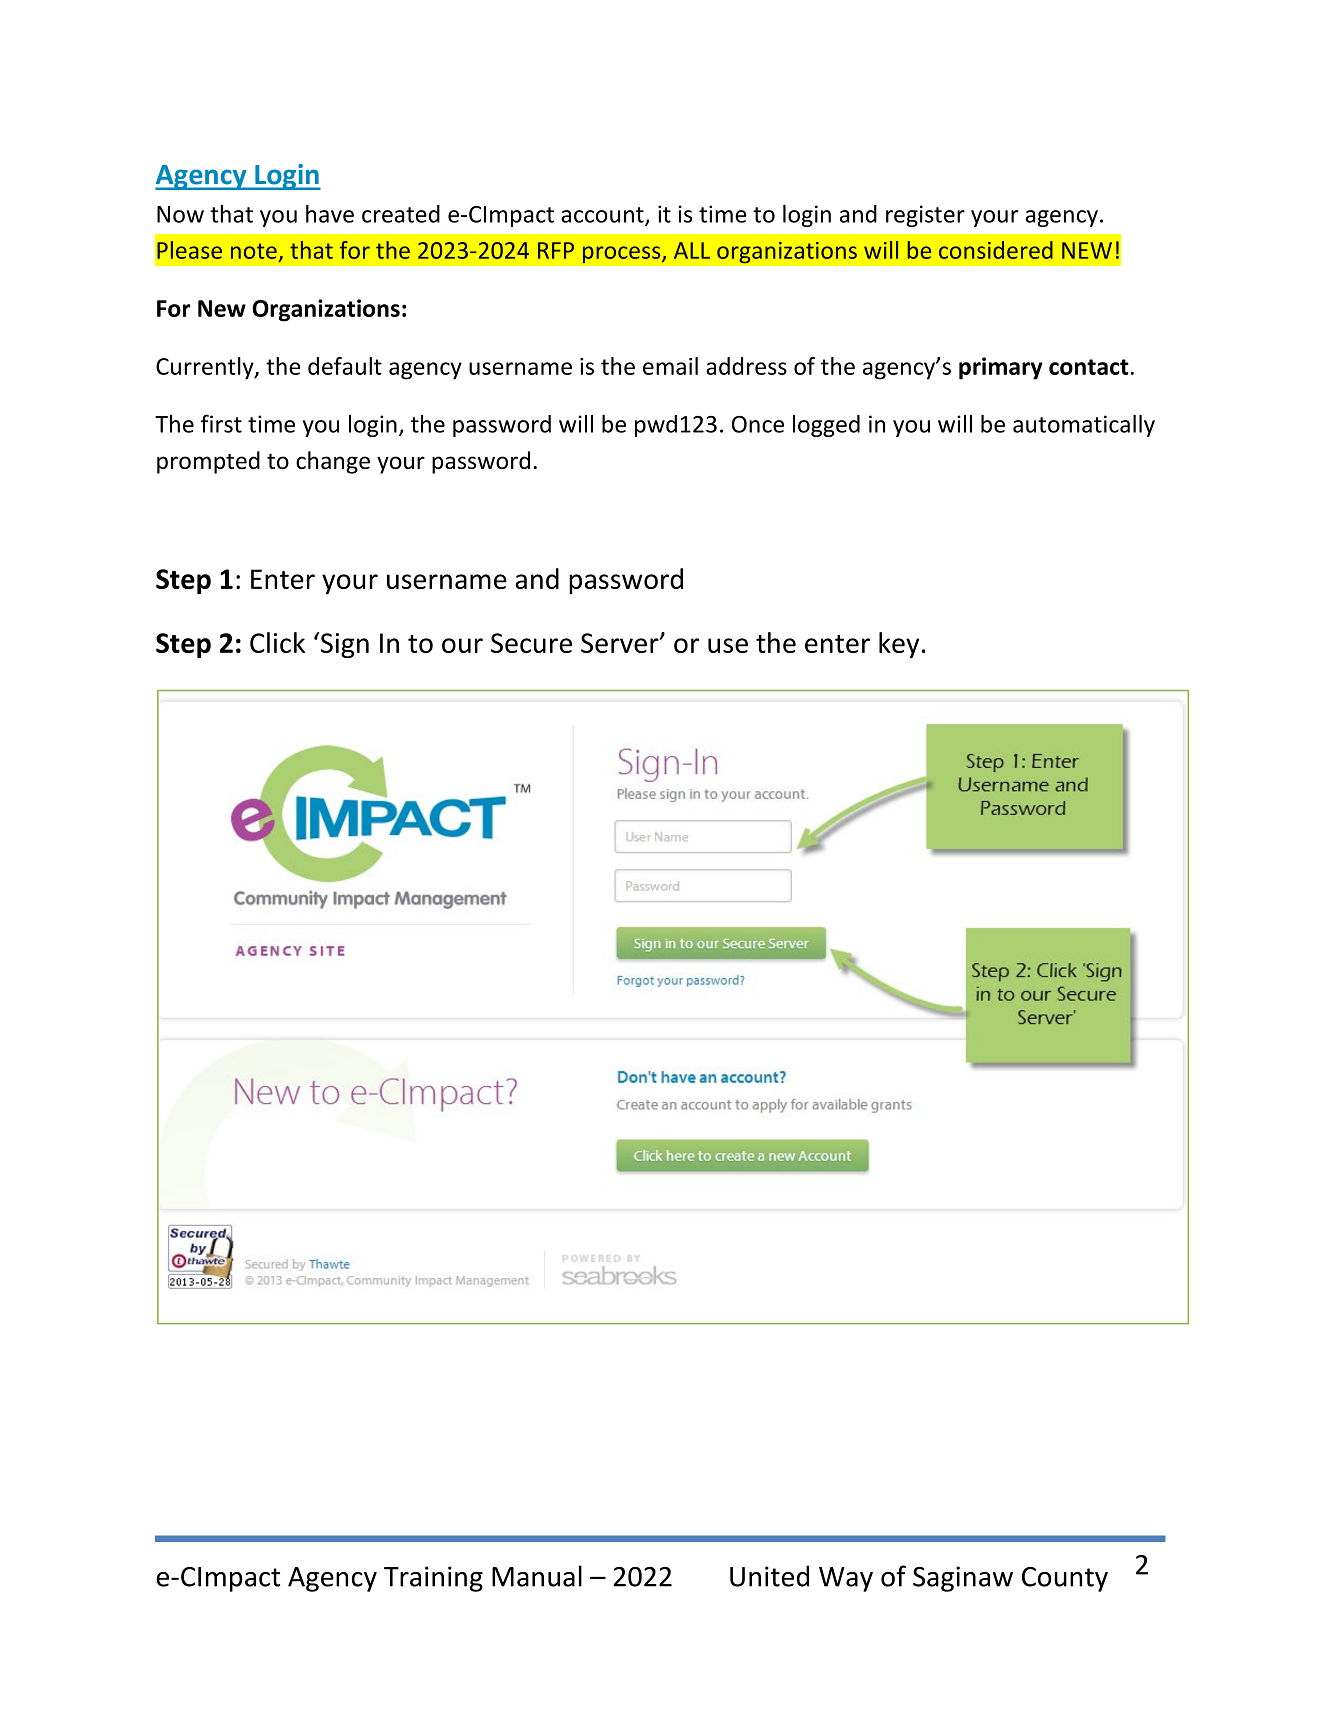 The height and width of the image is (1709, 1321). What do you see at coordinates (996, 250) in the image?
I see `considered` at bounding box center [996, 250].
